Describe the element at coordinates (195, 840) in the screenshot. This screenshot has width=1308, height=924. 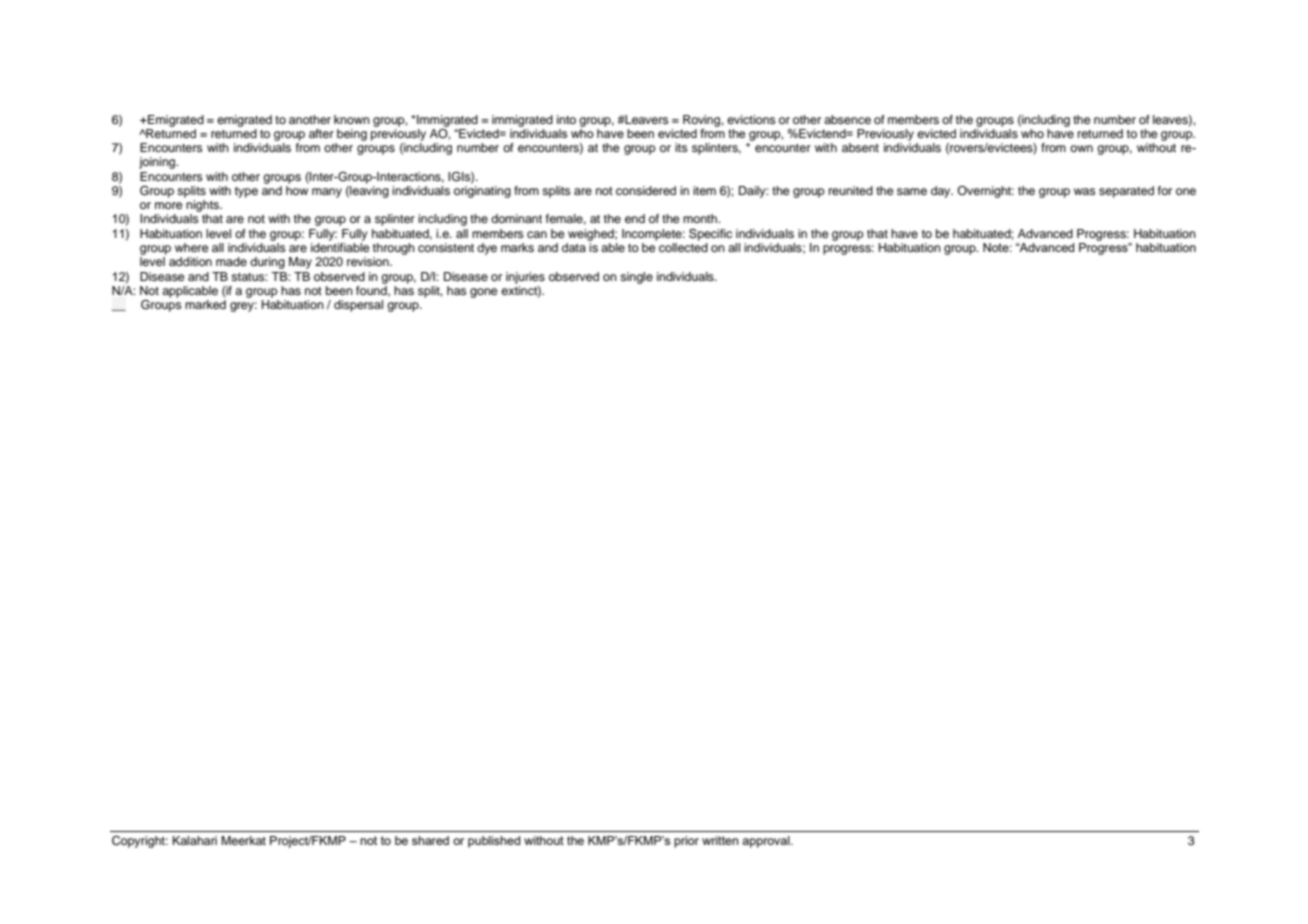
I see `Kalahari` at that location.
